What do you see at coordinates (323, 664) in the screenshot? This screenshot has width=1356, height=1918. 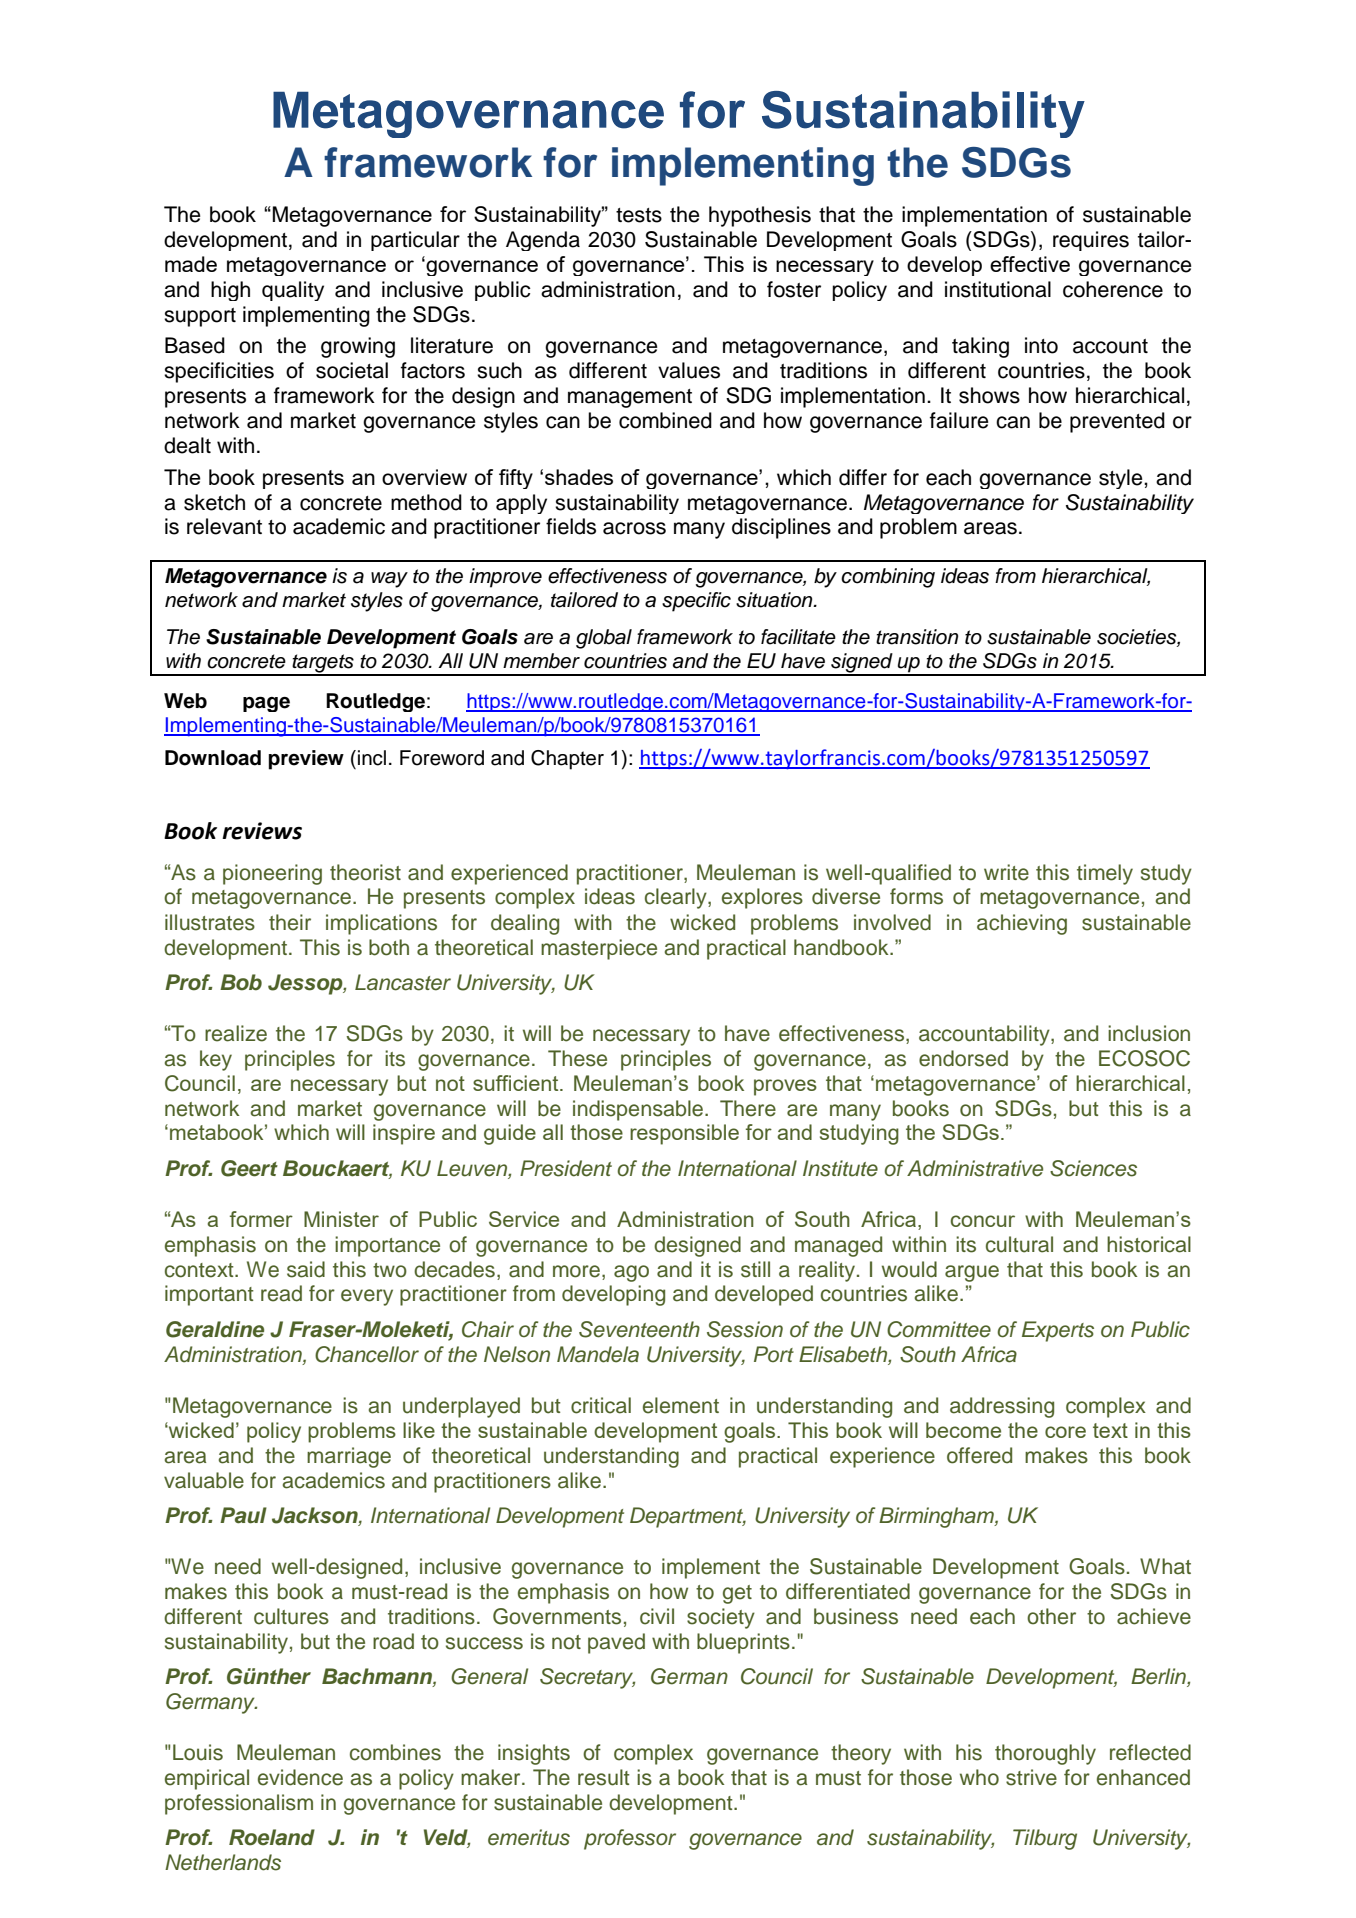 I see `targets` at bounding box center [323, 664].
